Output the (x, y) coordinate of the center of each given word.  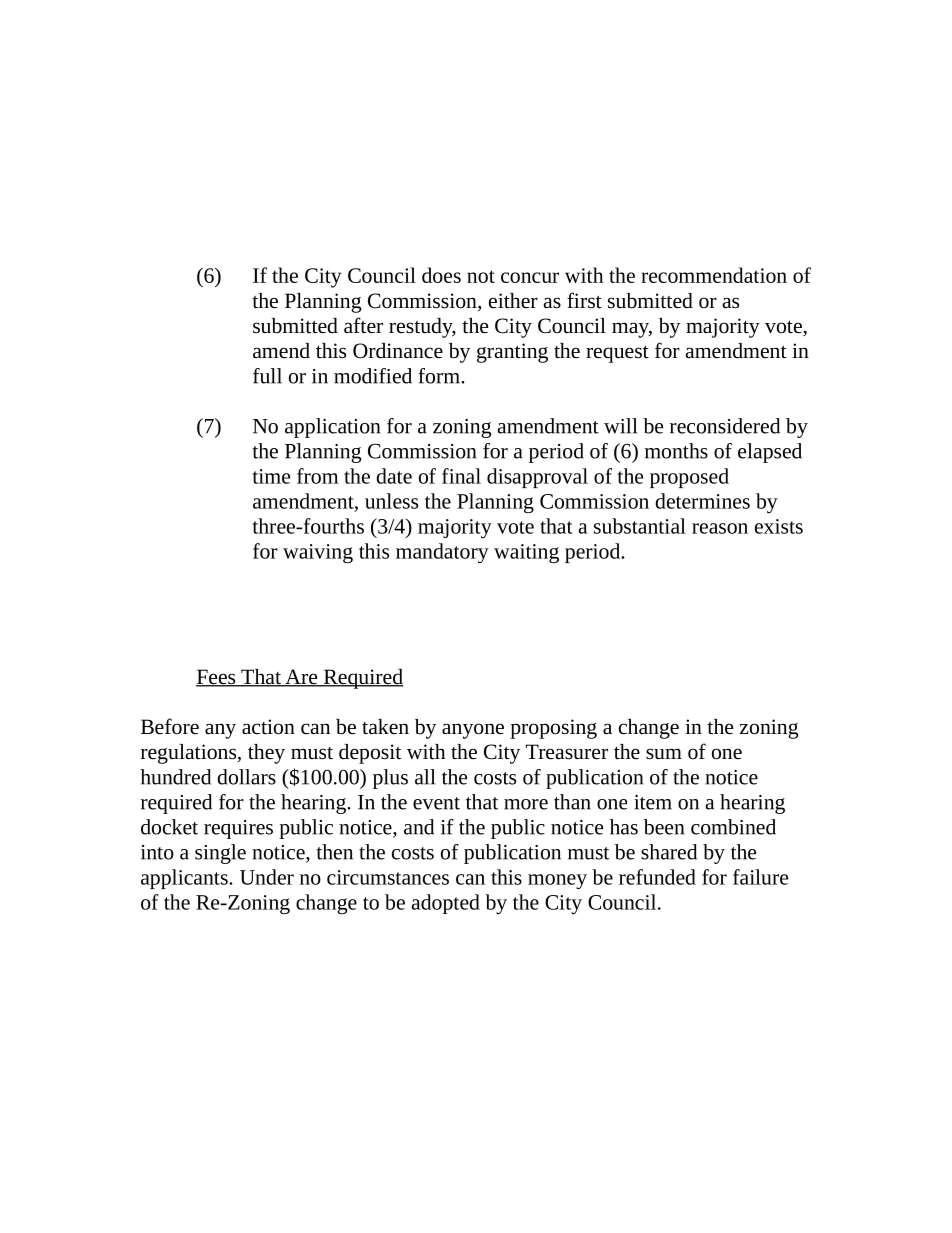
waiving (318, 553)
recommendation (714, 275)
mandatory (442, 553)
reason (720, 528)
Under (267, 877)
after (363, 325)
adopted (445, 904)
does (441, 275)
